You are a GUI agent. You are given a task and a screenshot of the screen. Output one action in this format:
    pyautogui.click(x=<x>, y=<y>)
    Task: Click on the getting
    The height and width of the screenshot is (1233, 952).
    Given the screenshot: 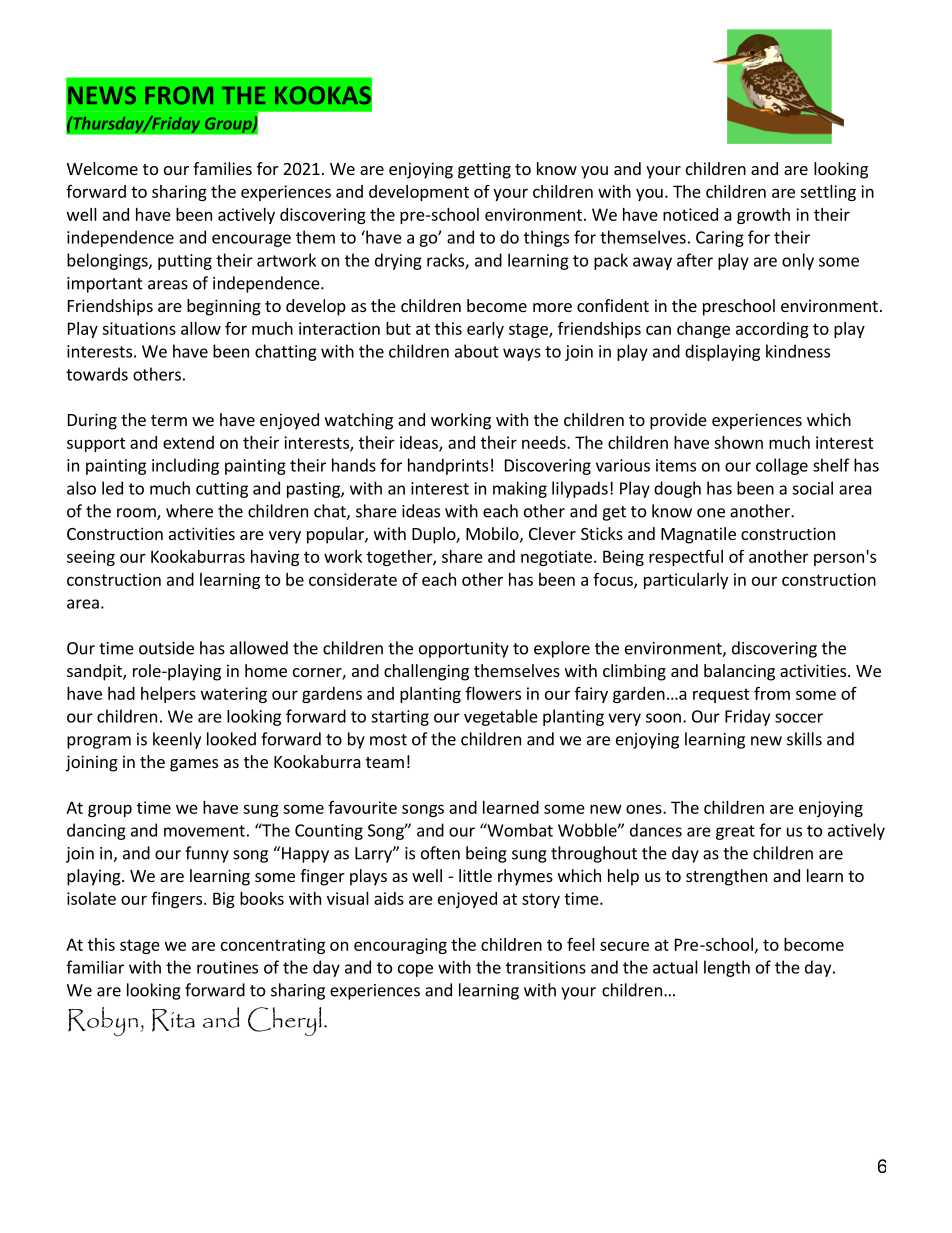 What is the action you would take?
    pyautogui.click(x=484, y=170)
